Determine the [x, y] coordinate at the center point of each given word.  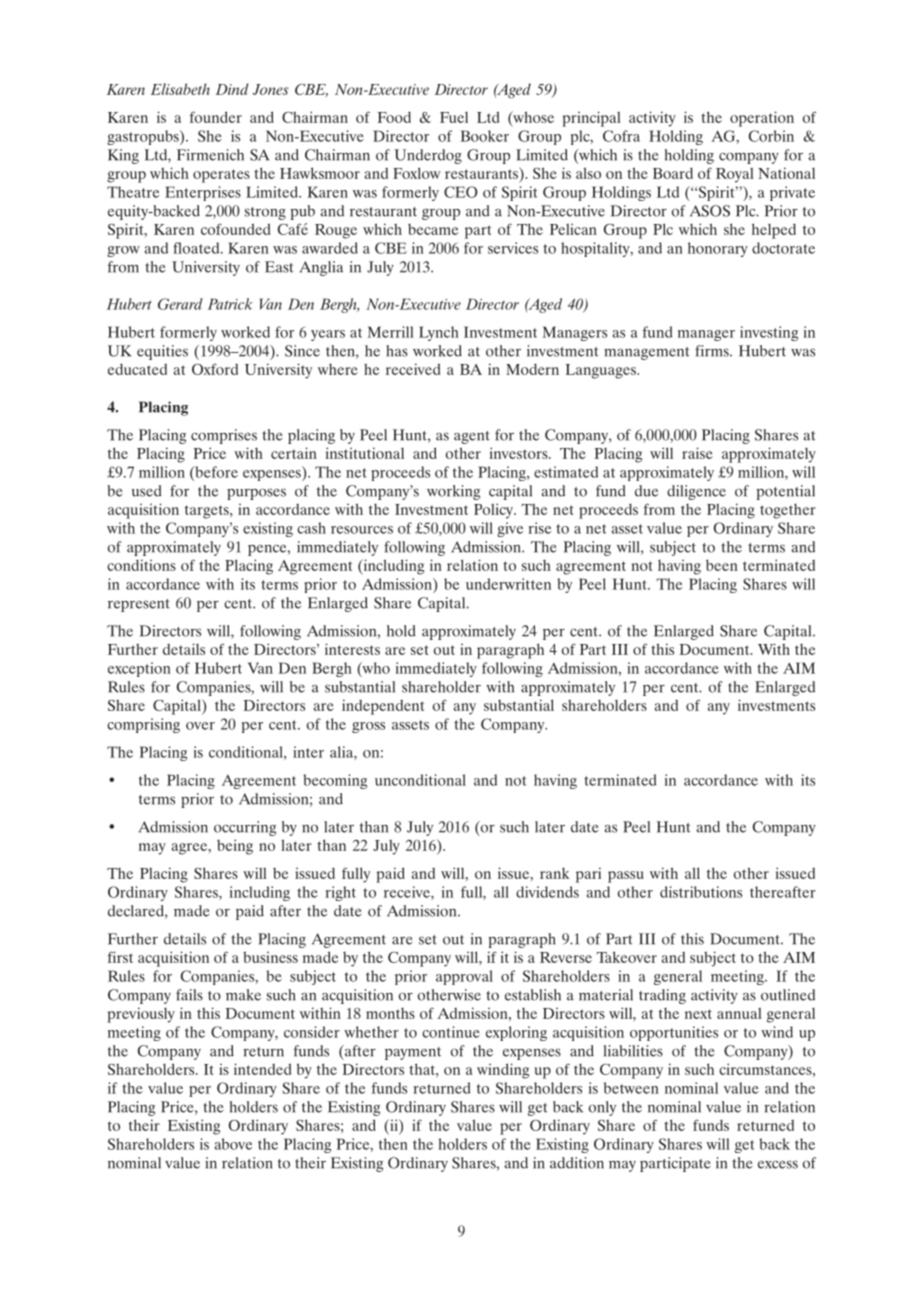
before [215, 472]
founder [215, 117]
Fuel [454, 117]
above [233, 1144]
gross [368, 727]
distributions [701, 892]
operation [762, 119]
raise [697, 453]
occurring [245, 828]
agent [472, 437]
